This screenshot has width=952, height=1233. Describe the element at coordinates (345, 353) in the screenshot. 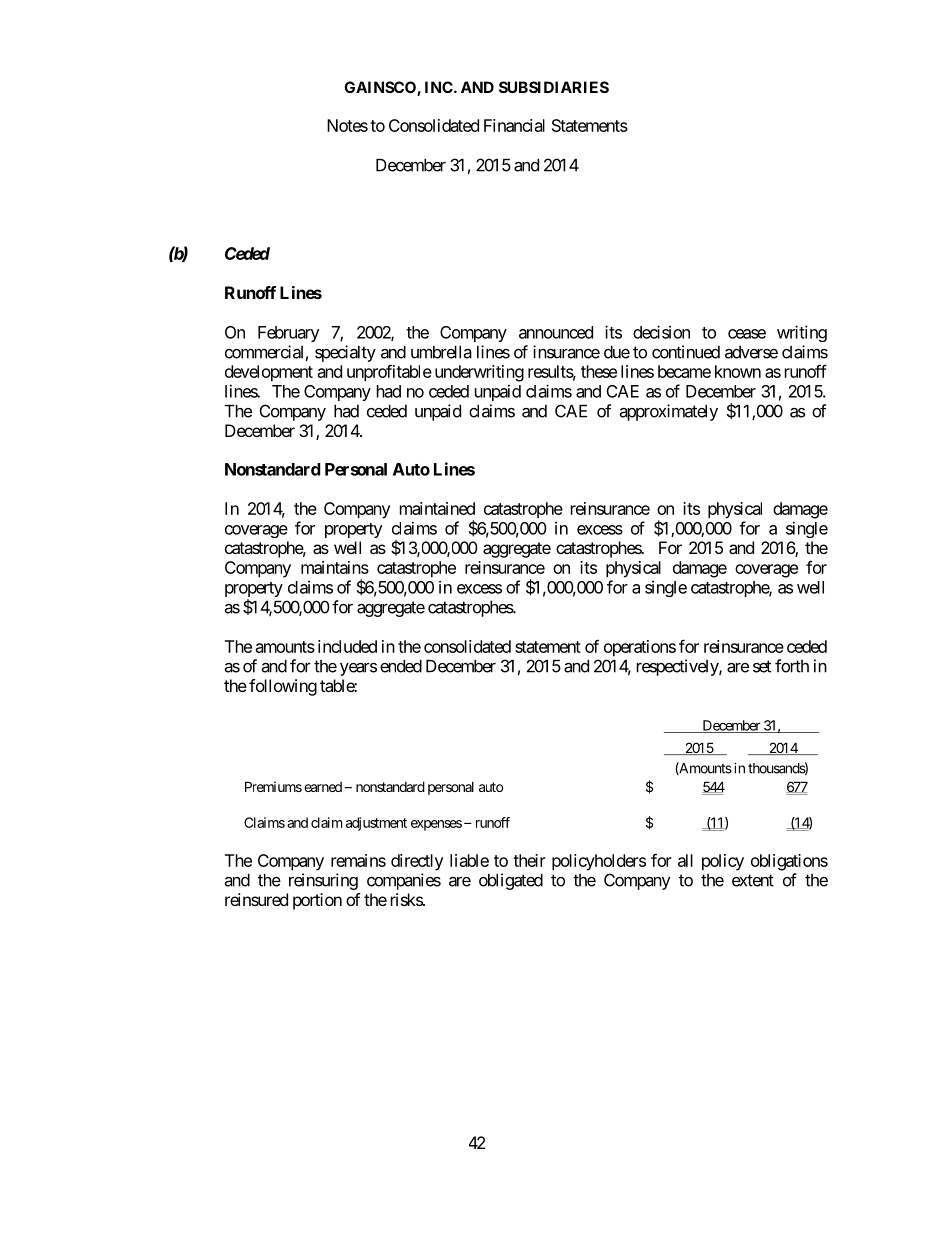

I see `specialty` at that location.
